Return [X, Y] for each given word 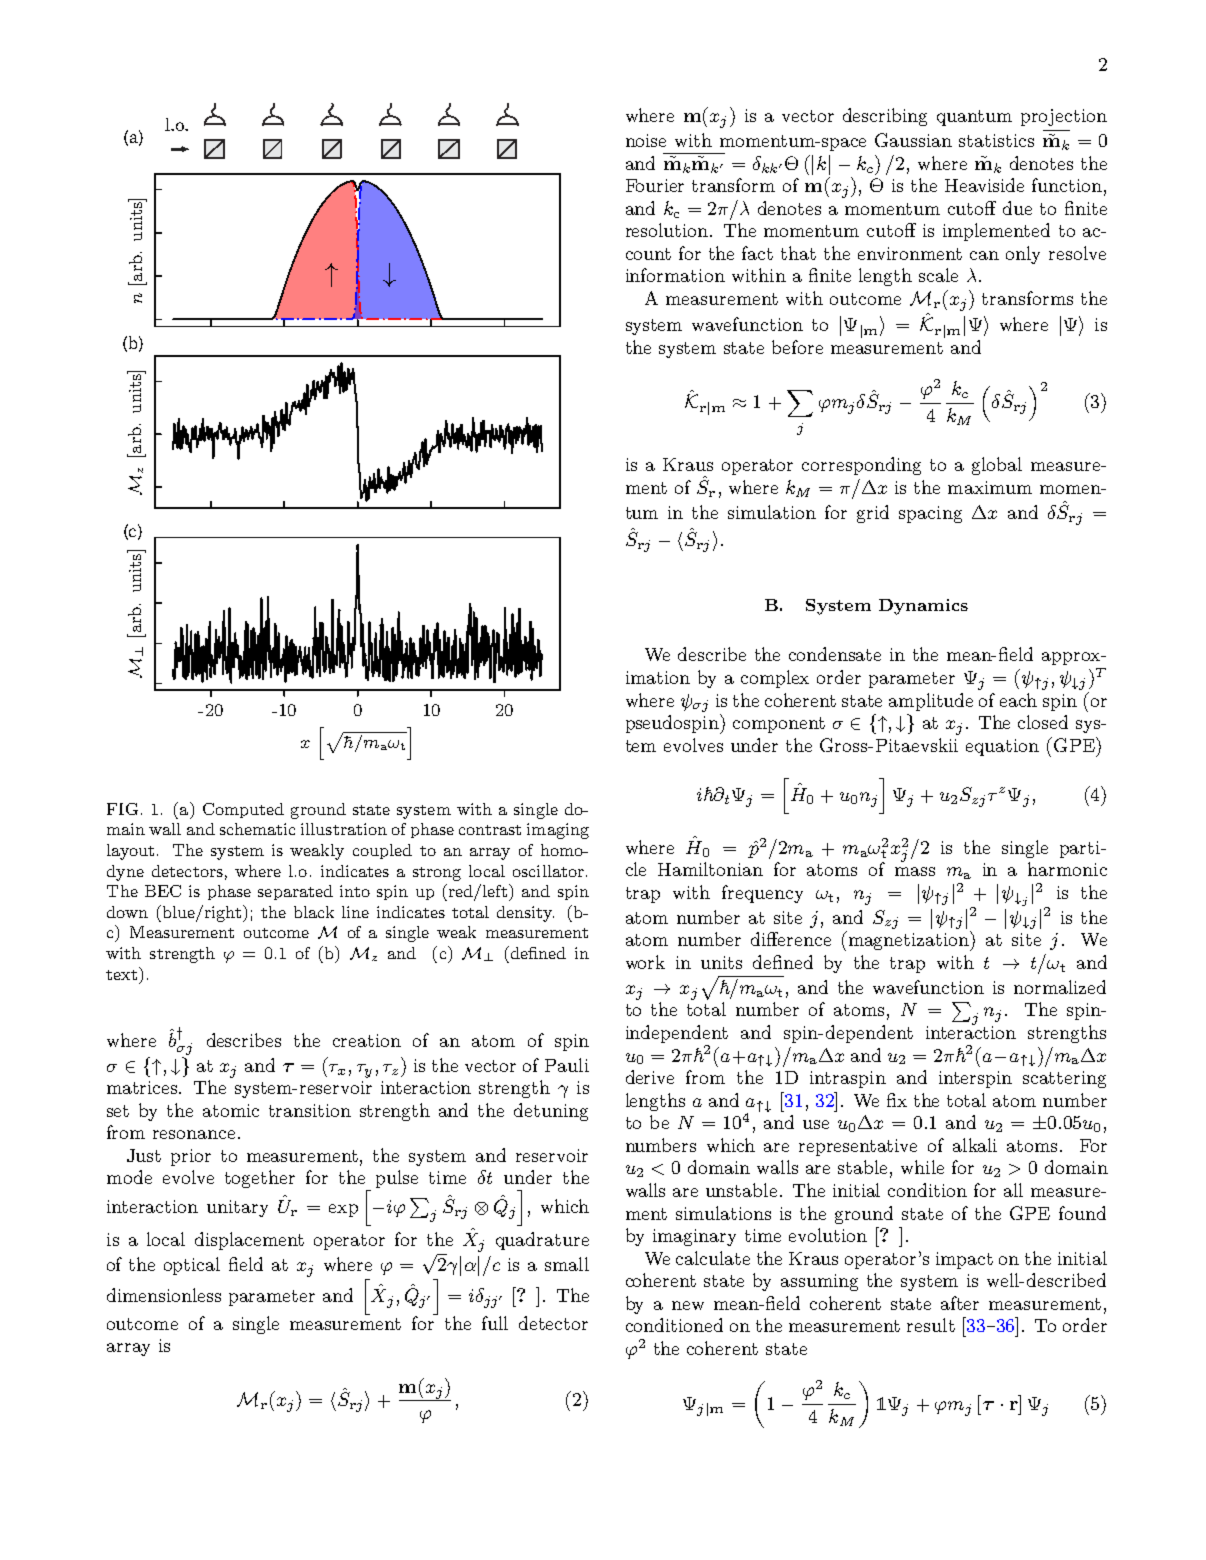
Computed [243, 810]
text [123, 973]
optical [192, 1266]
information [675, 275]
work [645, 962]
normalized [1060, 987]
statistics [996, 140]
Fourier [655, 185]
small [567, 1264]
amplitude [931, 702]
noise [646, 140]
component [779, 725]
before [797, 347]
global [997, 466]
